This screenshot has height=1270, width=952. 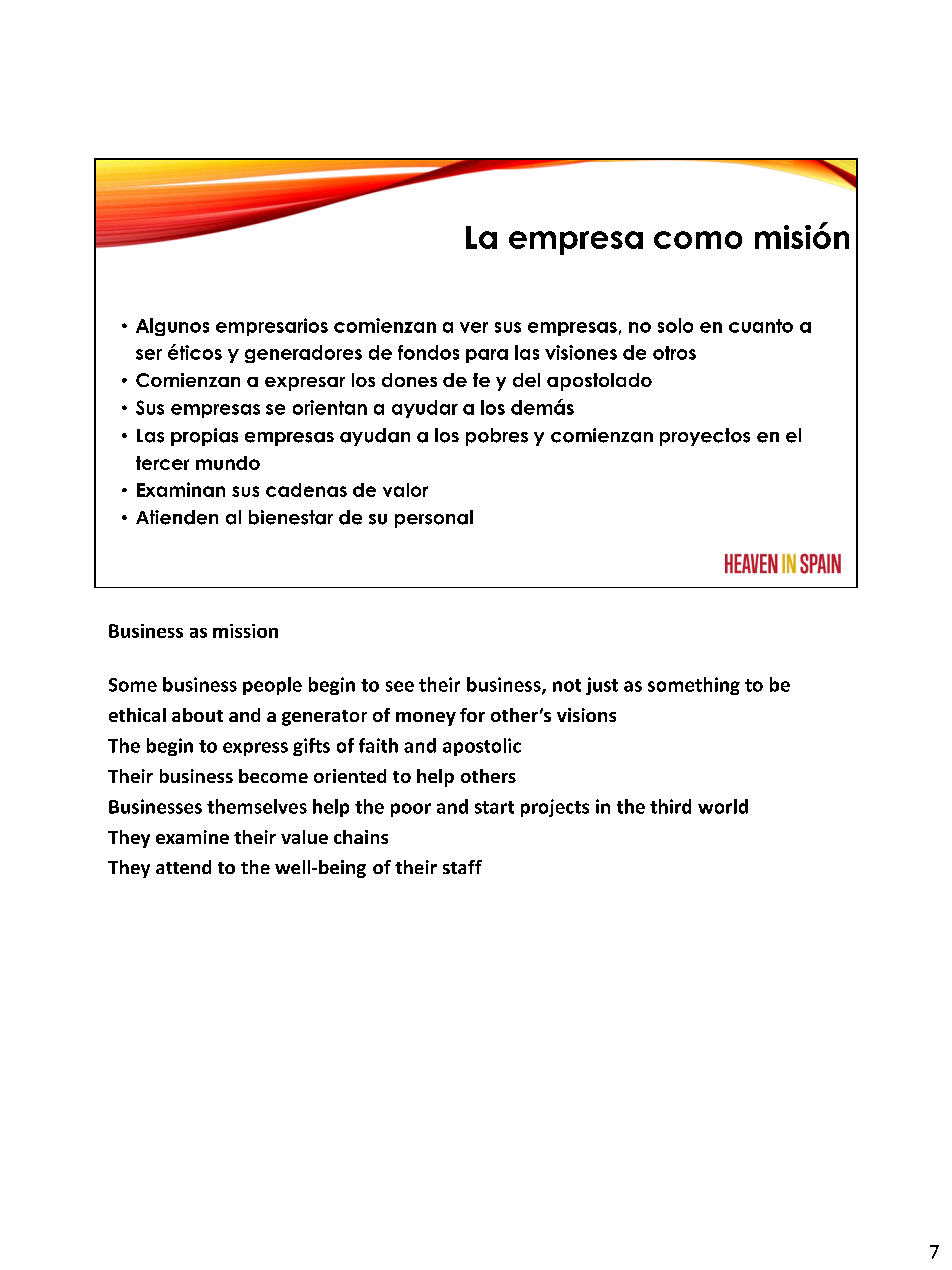 I want to click on del, so click(x=526, y=380).
